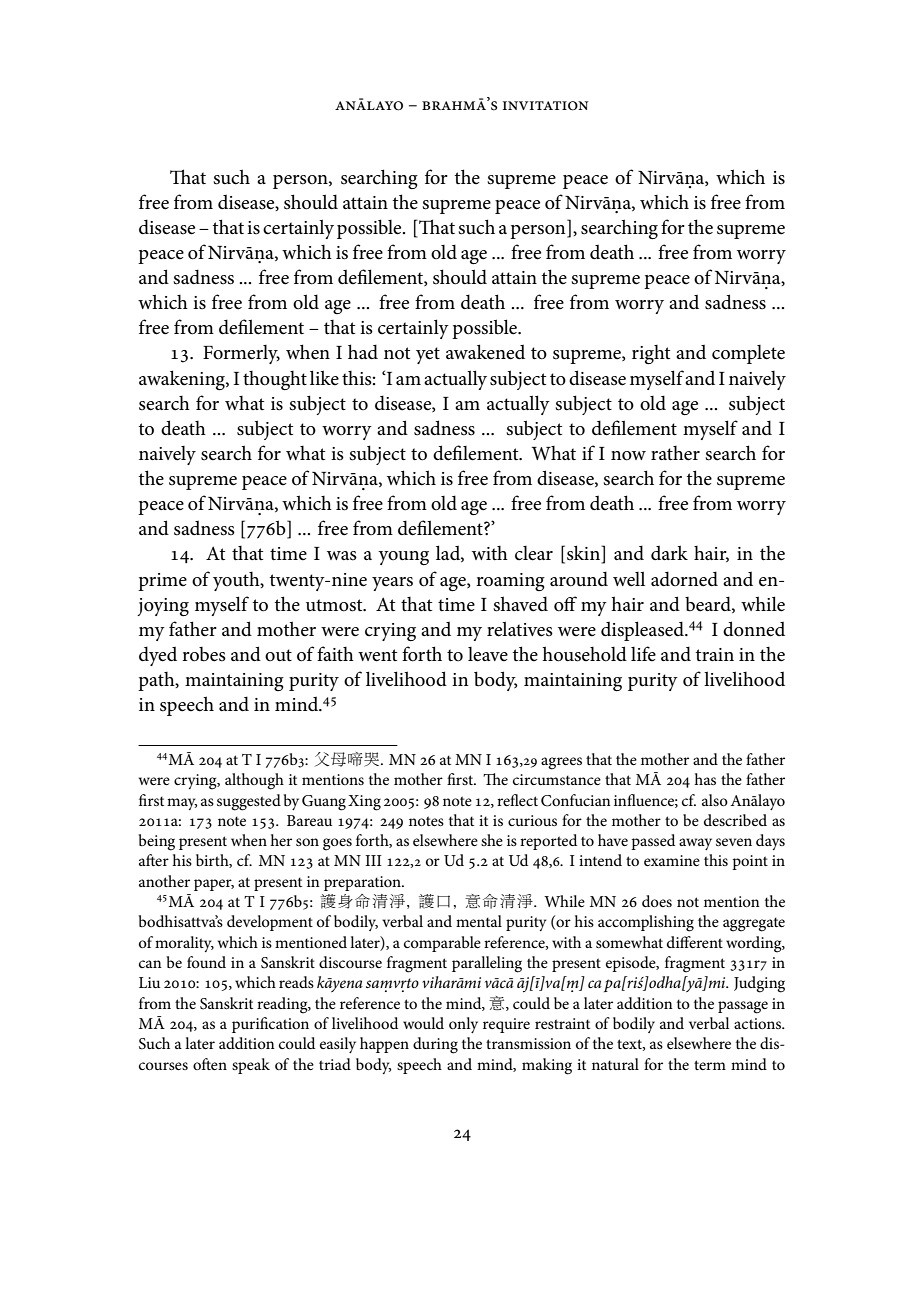 The height and width of the page is (1314, 924). I want to click on Formerly, so click(241, 354).
